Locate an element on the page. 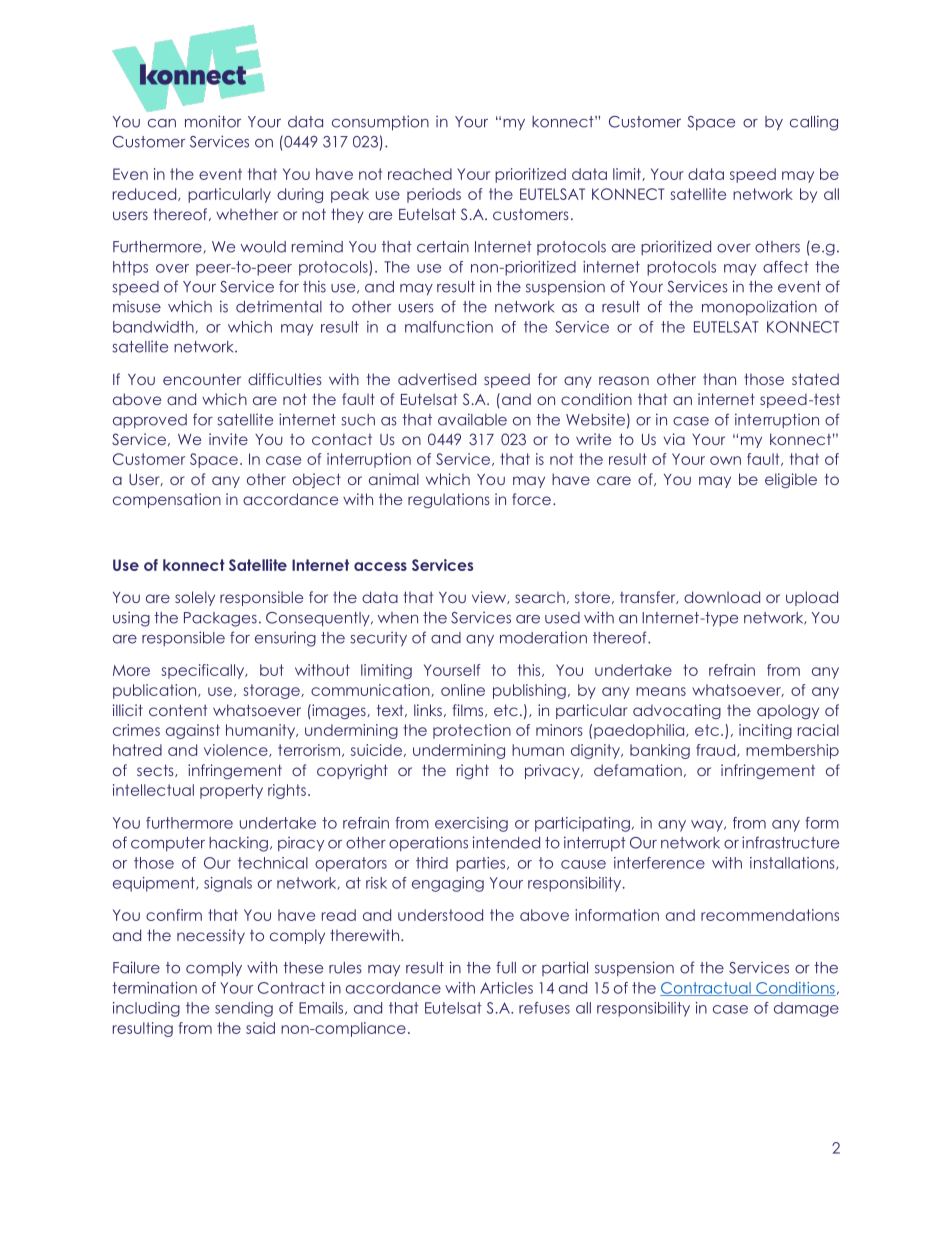  sending is located at coordinates (244, 1009).
